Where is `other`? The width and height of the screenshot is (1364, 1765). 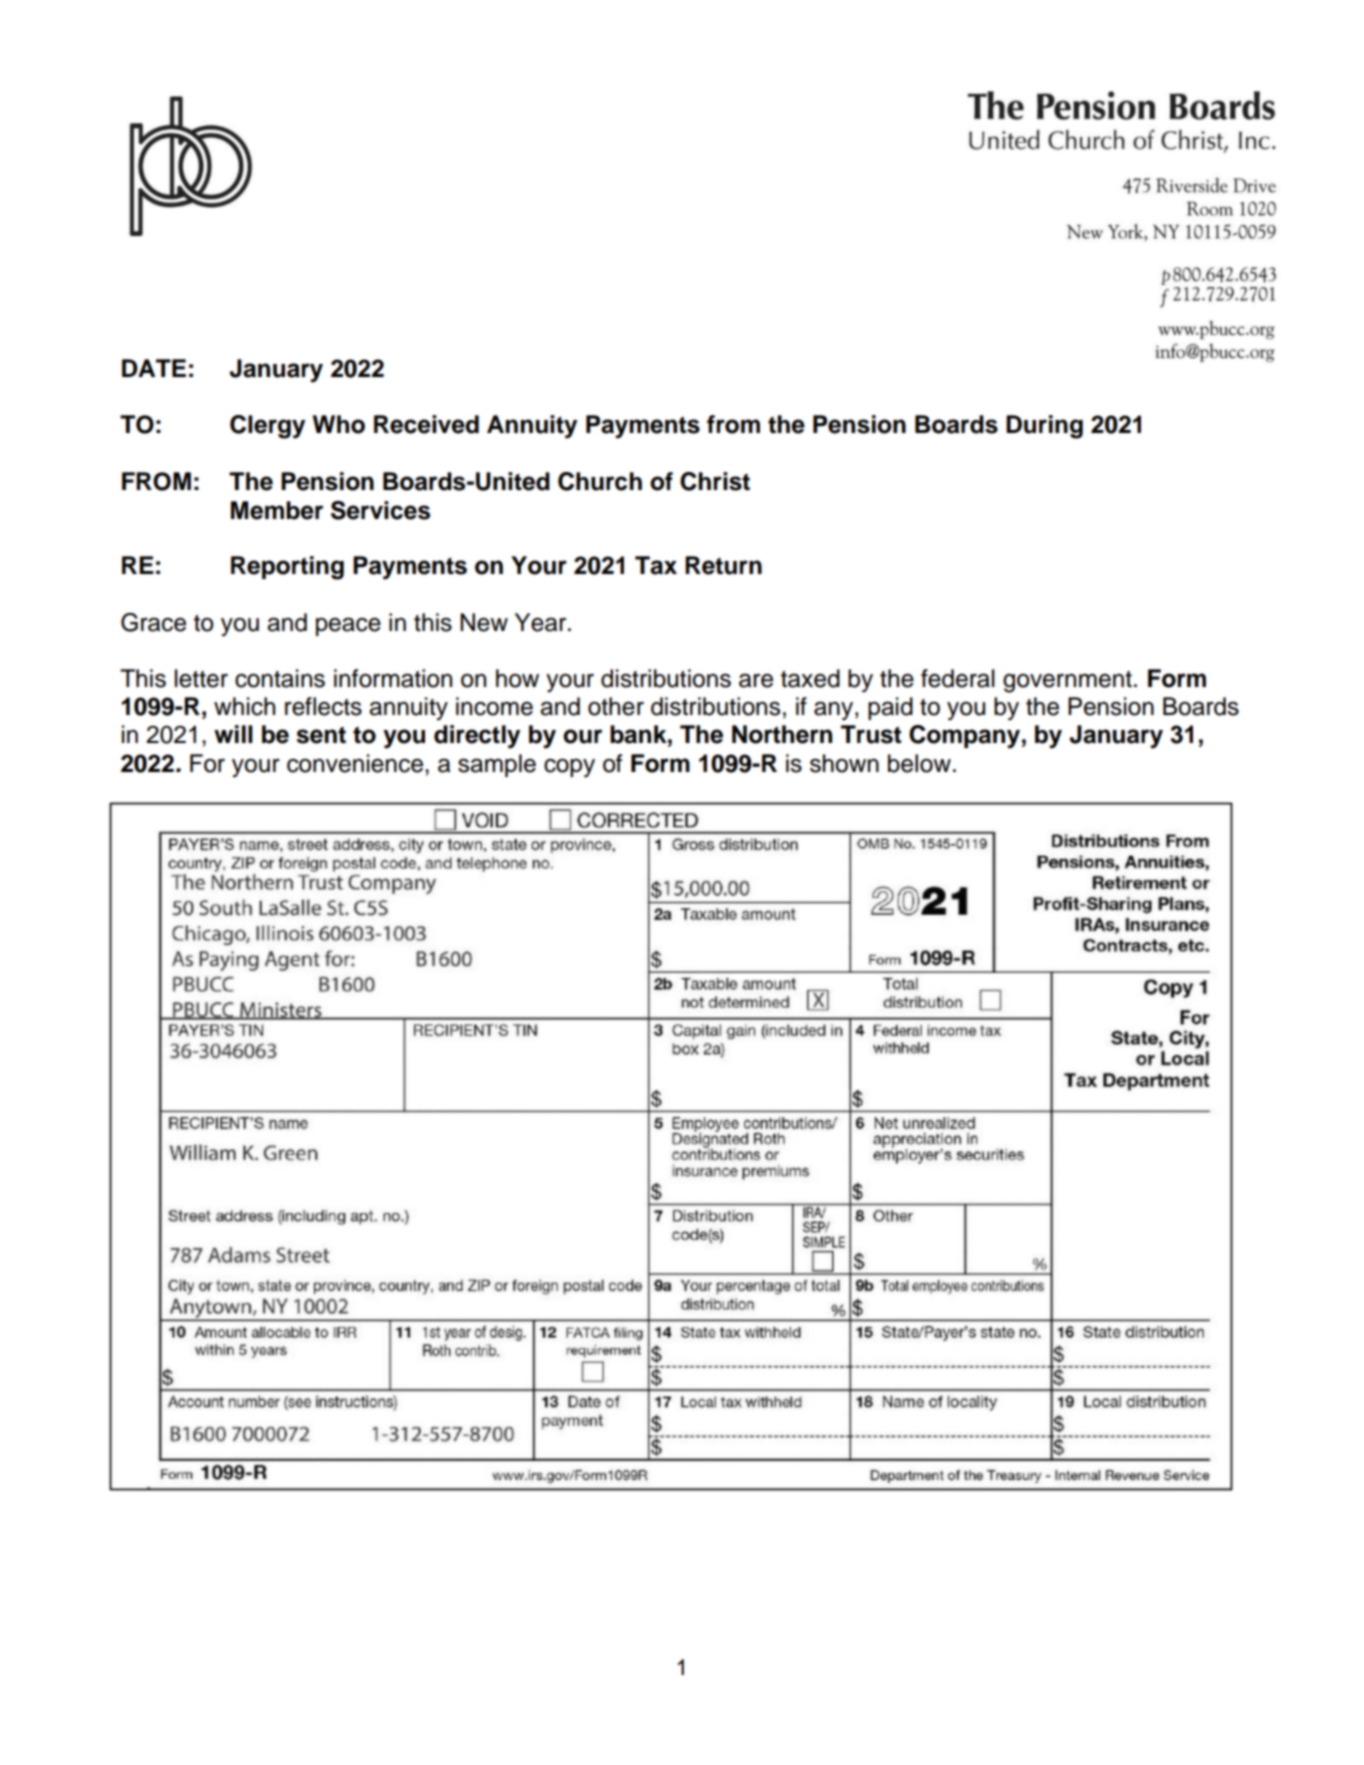 other is located at coordinates (616, 706).
